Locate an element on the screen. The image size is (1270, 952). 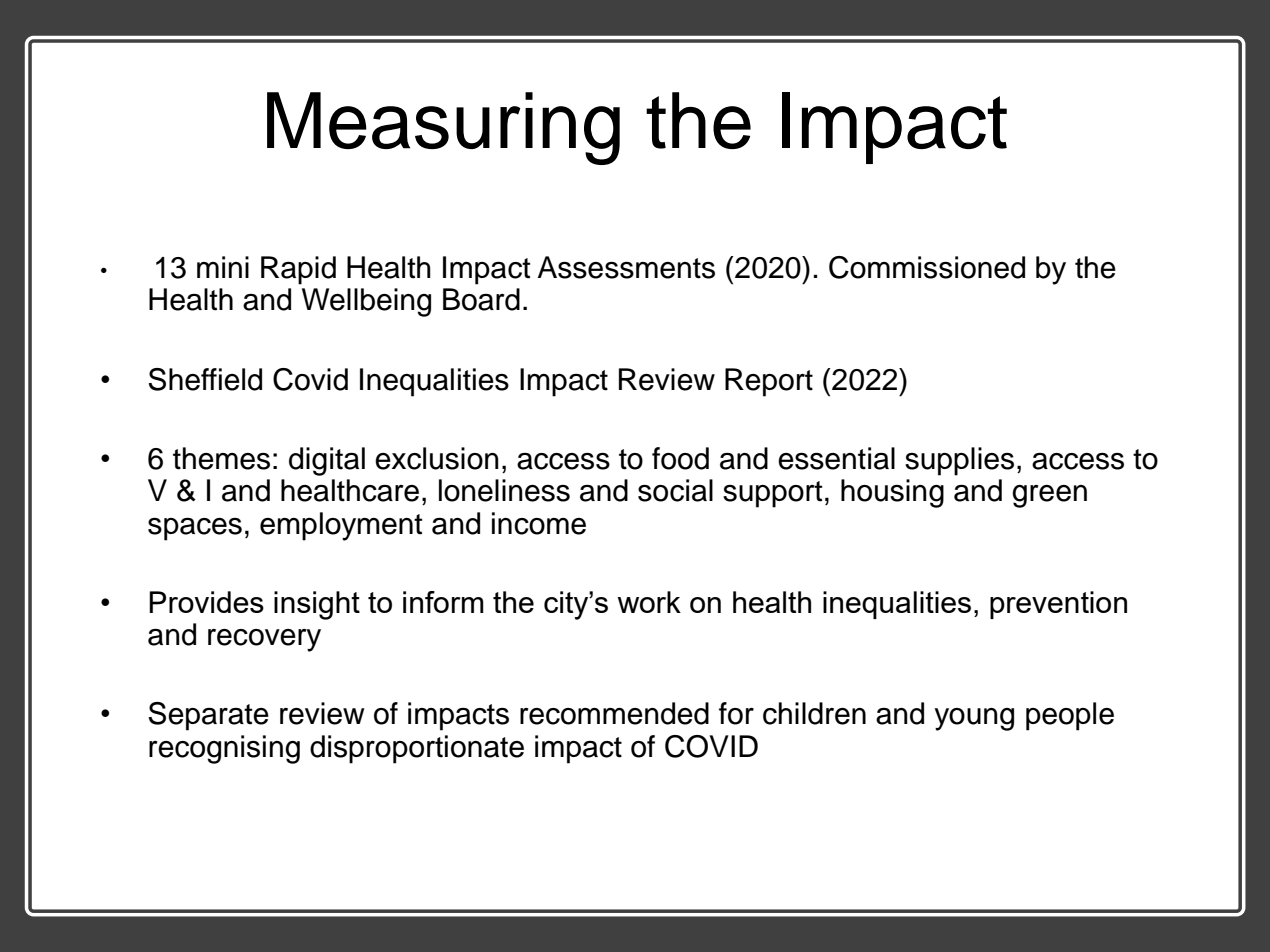
recognising is located at coordinates (224, 749).
